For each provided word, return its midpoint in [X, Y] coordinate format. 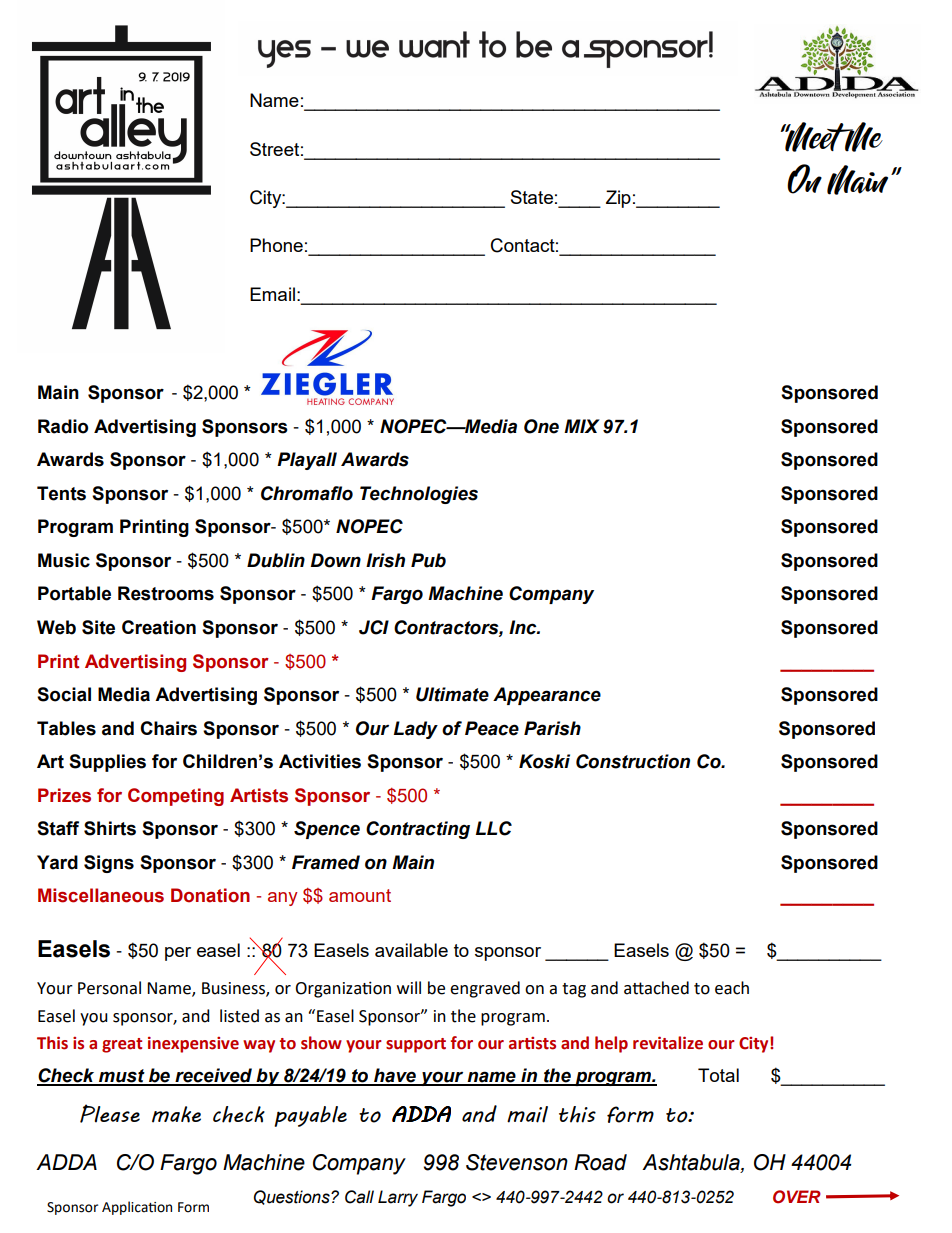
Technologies [419, 495]
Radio [63, 426]
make [176, 1114]
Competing [176, 797]
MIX [582, 426]
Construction [633, 761]
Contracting [418, 830]
